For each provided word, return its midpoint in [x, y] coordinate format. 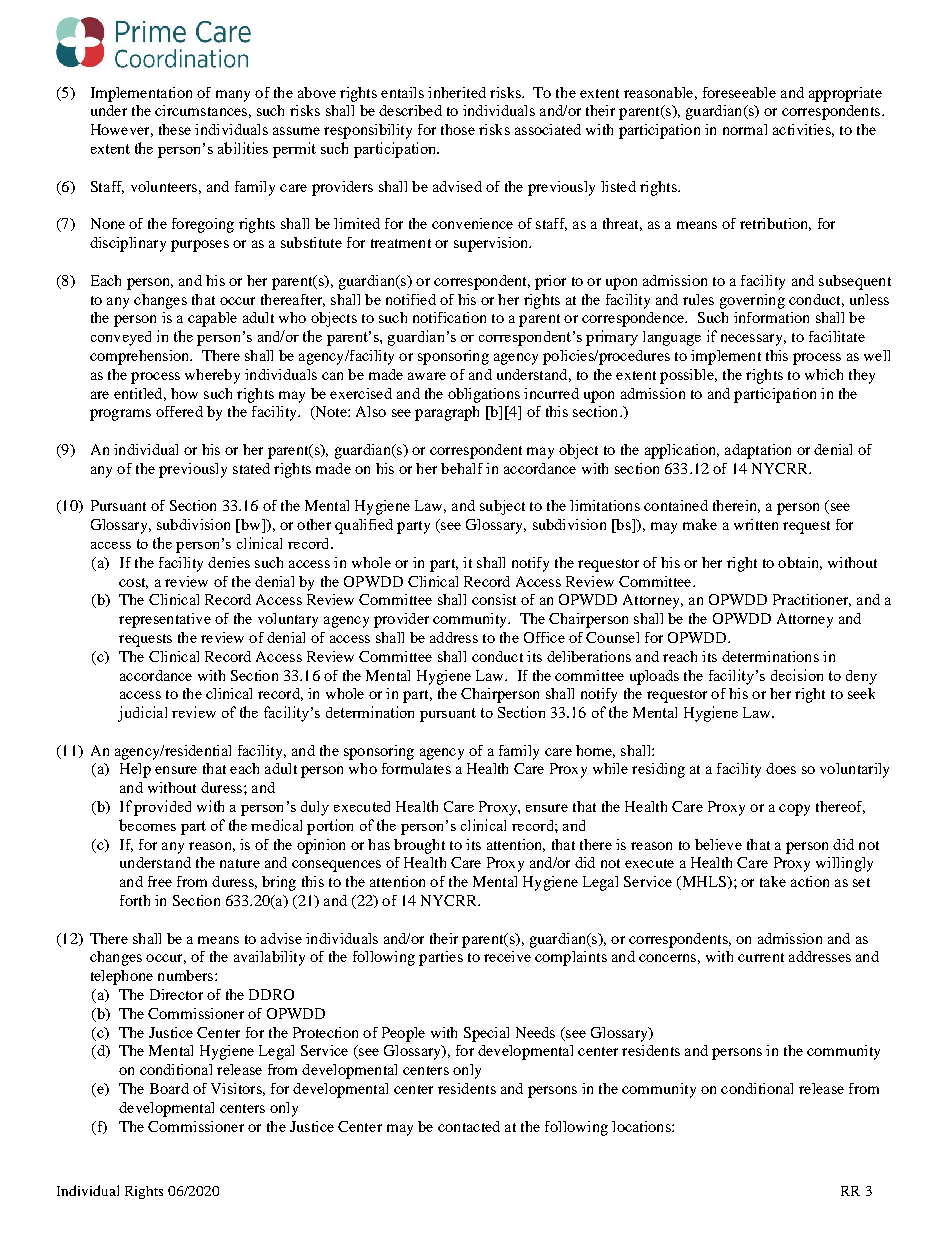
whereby [212, 376]
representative [165, 620]
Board [169, 1088]
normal [745, 129]
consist [494, 599]
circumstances [201, 110]
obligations [484, 395]
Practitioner [812, 600]
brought [419, 846]
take [773, 881]
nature [240, 863]
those [458, 129]
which [824, 374]
